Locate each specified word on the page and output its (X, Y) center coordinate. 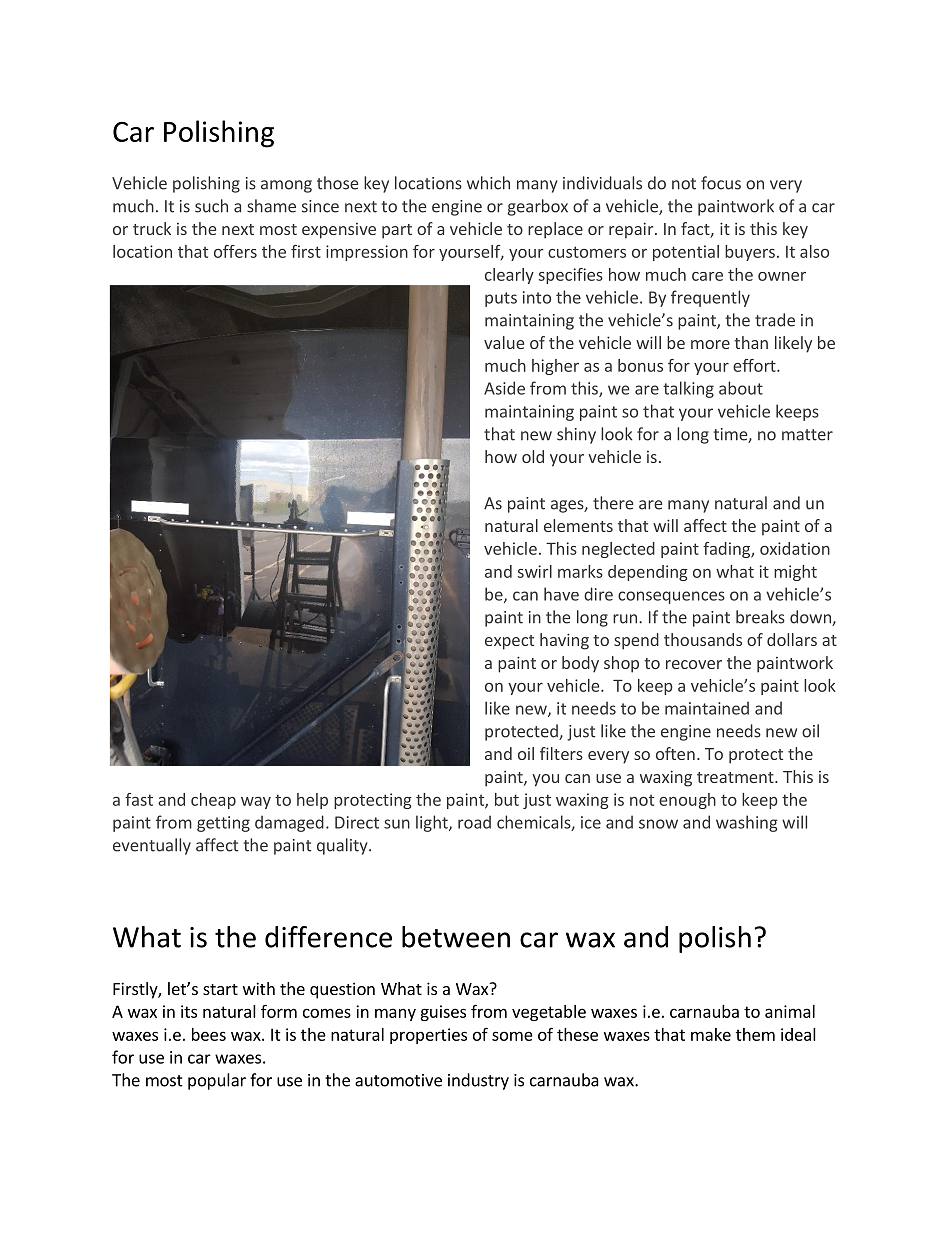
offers (235, 251)
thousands (703, 639)
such (211, 206)
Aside (504, 388)
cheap (213, 801)
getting (223, 824)
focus (721, 183)
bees (209, 1034)
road (474, 822)
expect (509, 642)
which (488, 183)
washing (747, 823)
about (741, 388)
